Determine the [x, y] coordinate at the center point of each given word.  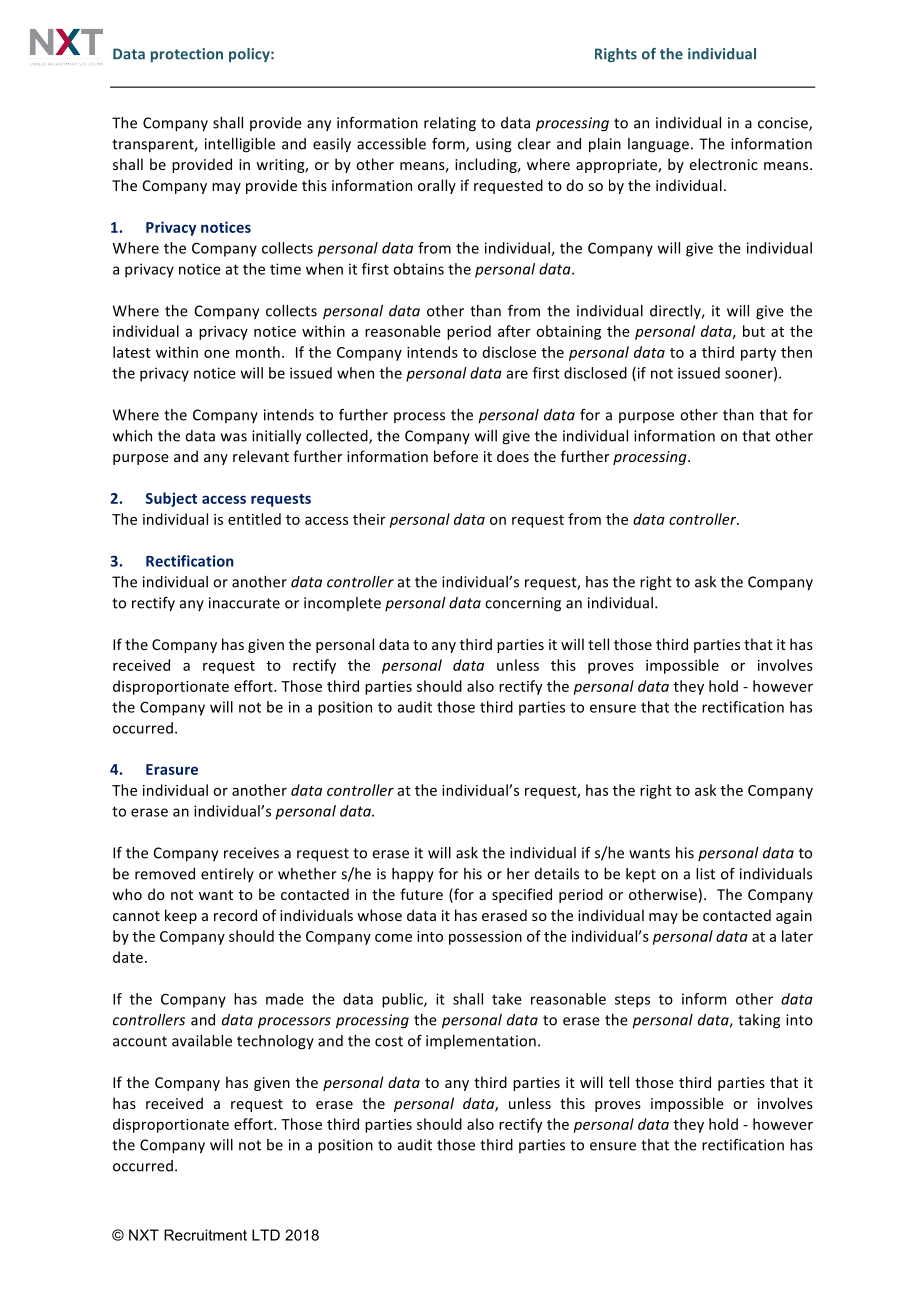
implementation [481, 1042]
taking [759, 1021]
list [705, 874]
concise [784, 124]
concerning [523, 604]
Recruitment [205, 1235]
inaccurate [244, 603]
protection [187, 55]
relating [450, 124]
